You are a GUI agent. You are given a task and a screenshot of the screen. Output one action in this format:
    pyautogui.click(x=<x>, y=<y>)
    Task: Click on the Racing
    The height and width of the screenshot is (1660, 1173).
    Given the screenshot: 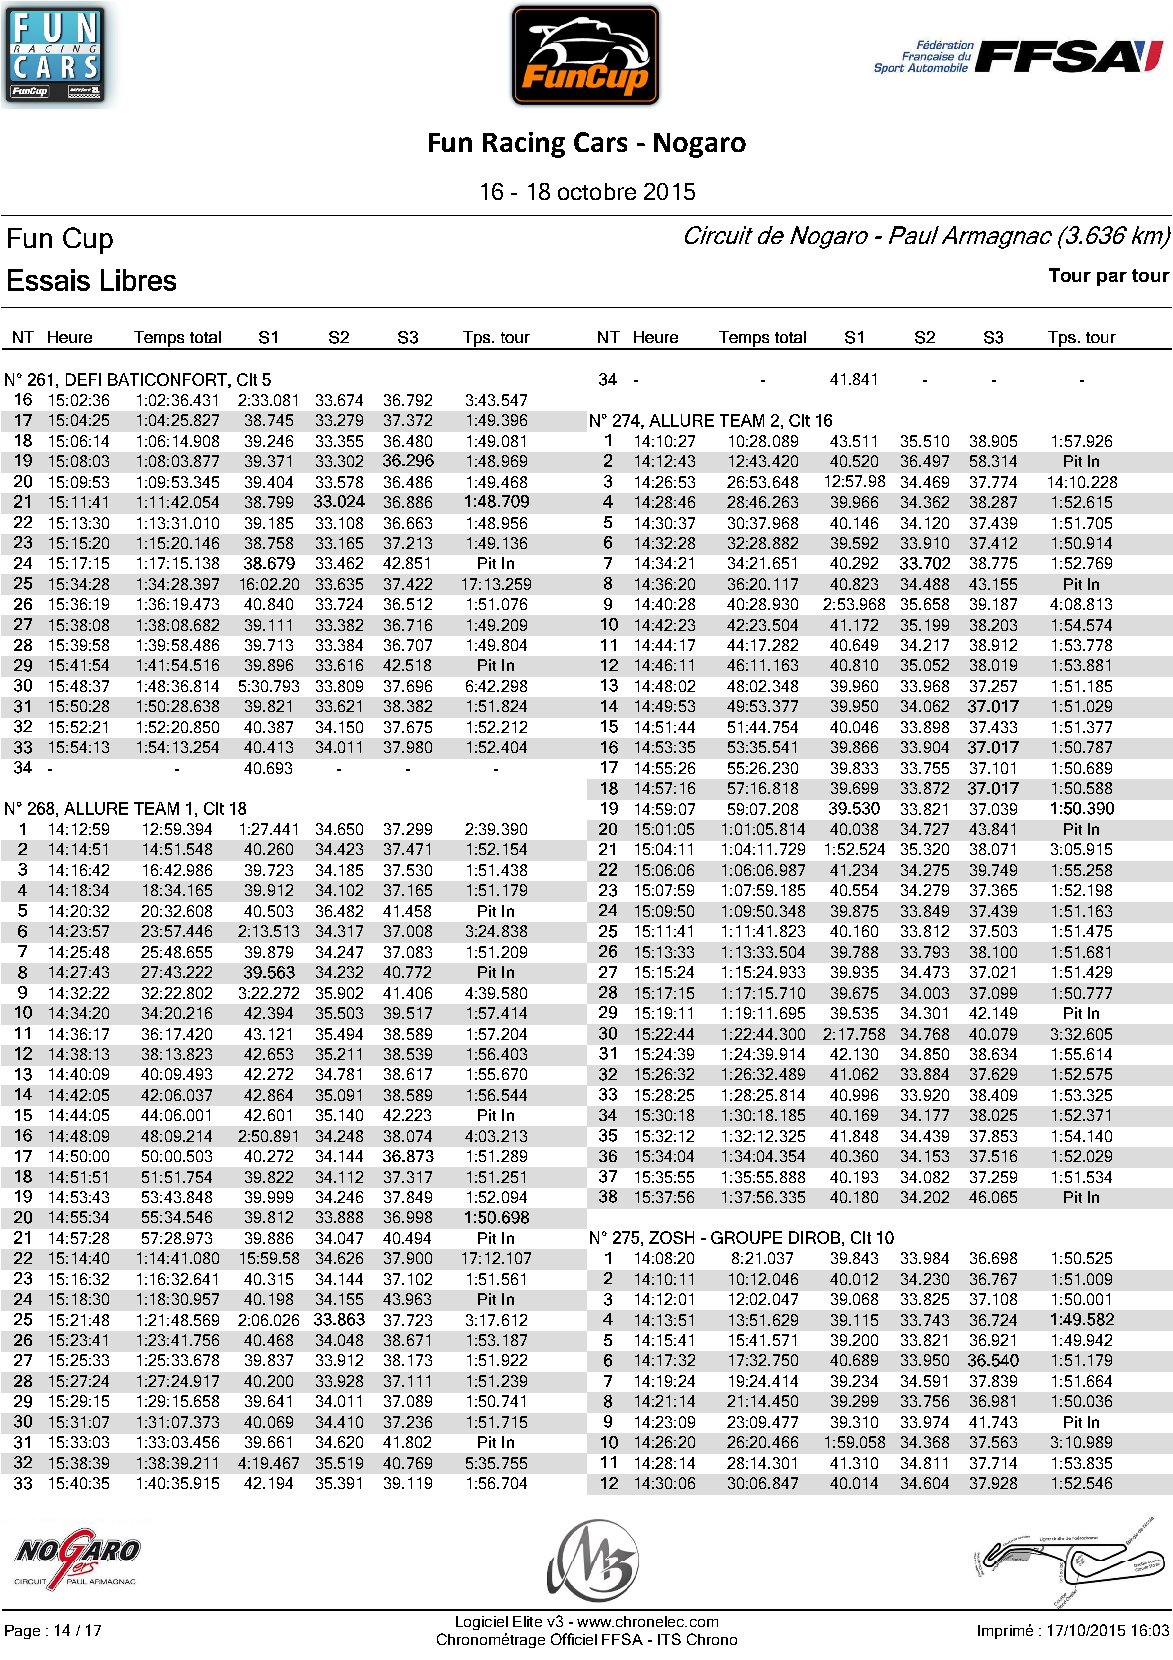 What is the action you would take?
    pyautogui.click(x=524, y=145)
